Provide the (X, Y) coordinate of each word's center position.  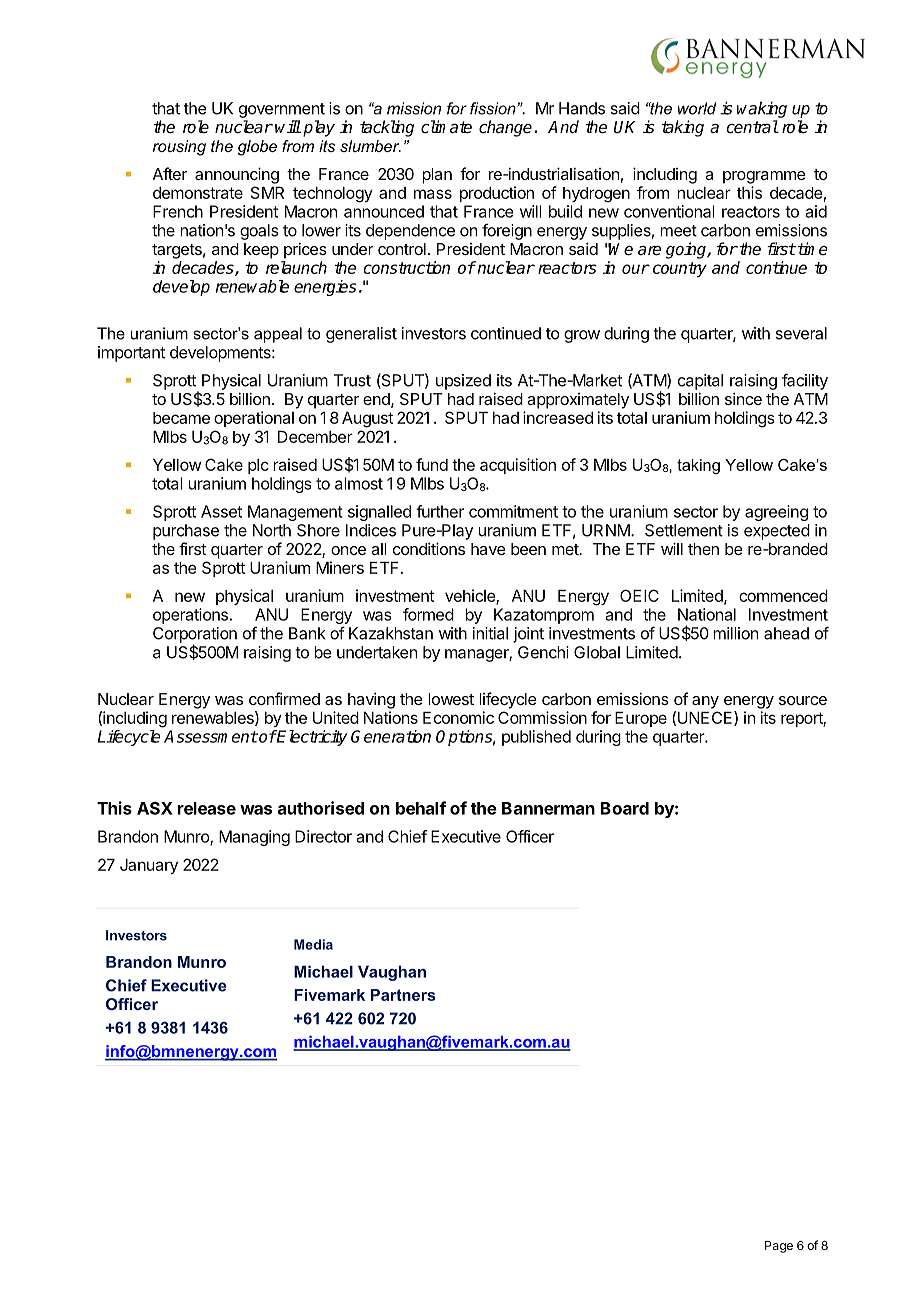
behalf (421, 808)
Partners (403, 995)
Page (779, 1247)
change (507, 128)
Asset (221, 511)
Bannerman (548, 808)
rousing (179, 148)
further (440, 511)
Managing (254, 838)
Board (625, 808)
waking (762, 109)
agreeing (776, 513)
